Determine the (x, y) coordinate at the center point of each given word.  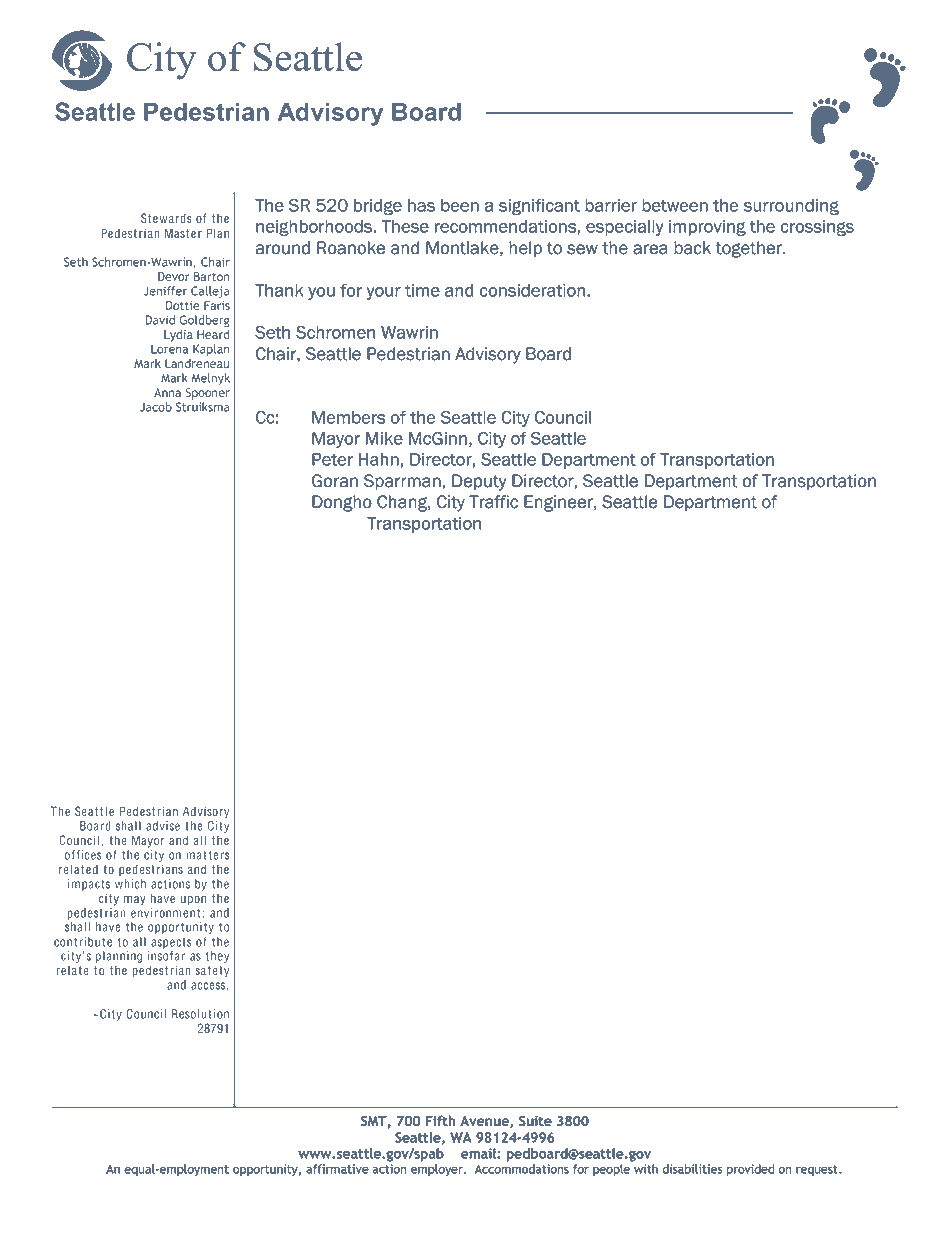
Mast (177, 233)
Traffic (493, 502)
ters (219, 855)
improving (707, 228)
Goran (335, 481)
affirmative (337, 1169)
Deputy (479, 482)
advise (163, 826)
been (460, 205)
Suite (535, 1120)
